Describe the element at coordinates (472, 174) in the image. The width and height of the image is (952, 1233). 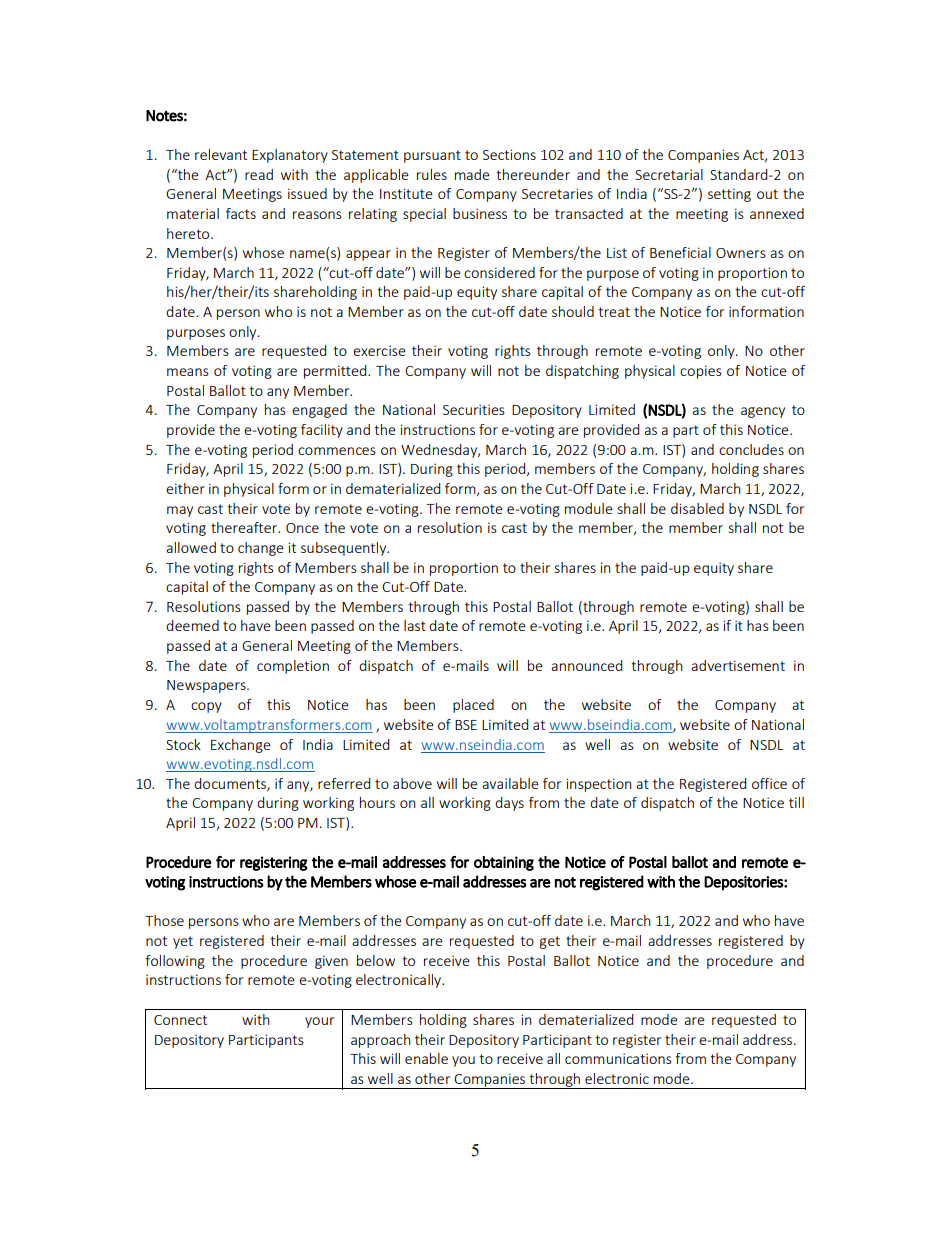
I see `made` at that location.
